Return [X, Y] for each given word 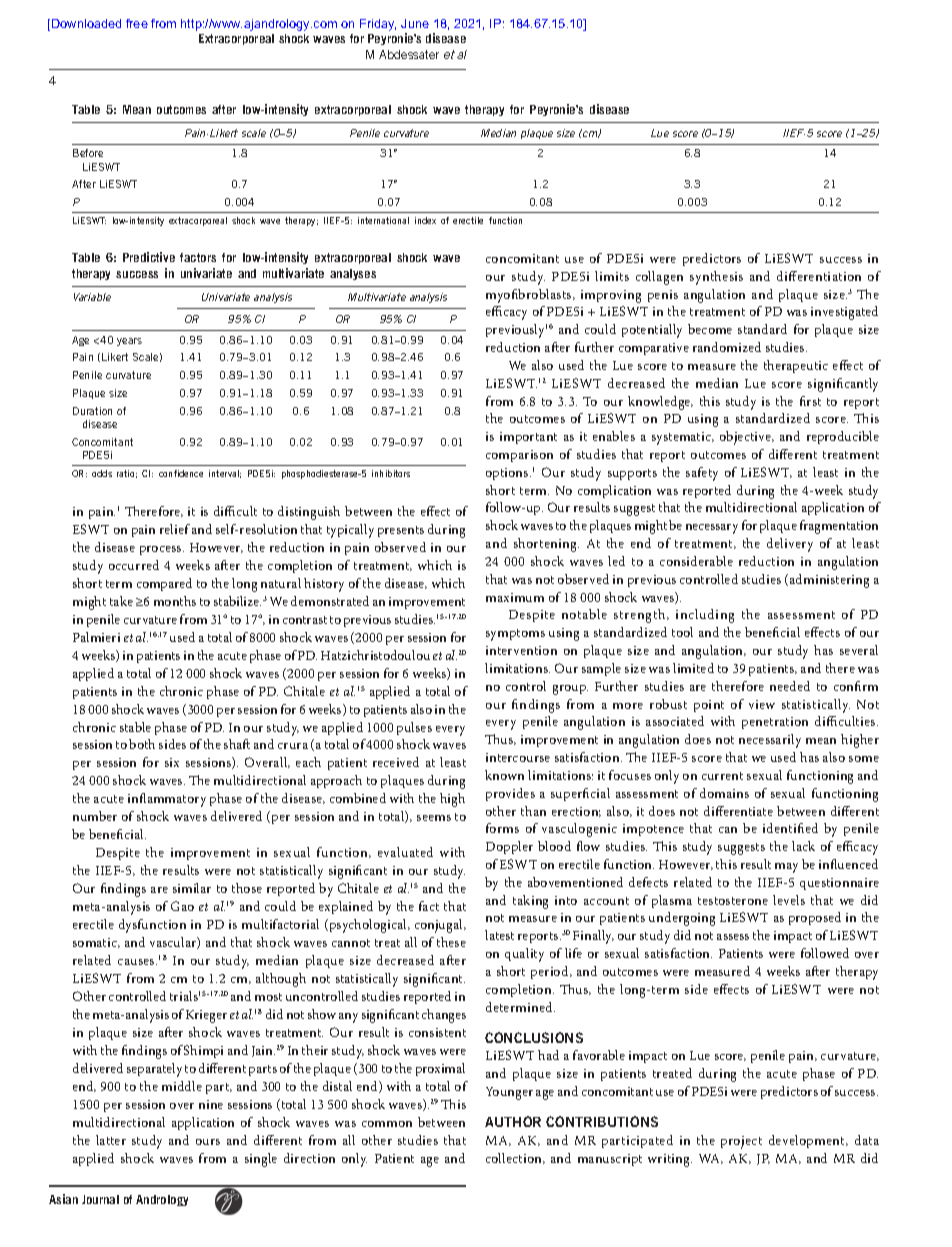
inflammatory [167, 800]
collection [515, 1158]
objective [746, 438]
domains [724, 793]
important [528, 438]
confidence [181, 473]
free [137, 23]
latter [111, 1140]
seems [434, 818]
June [415, 23]
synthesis [716, 278]
